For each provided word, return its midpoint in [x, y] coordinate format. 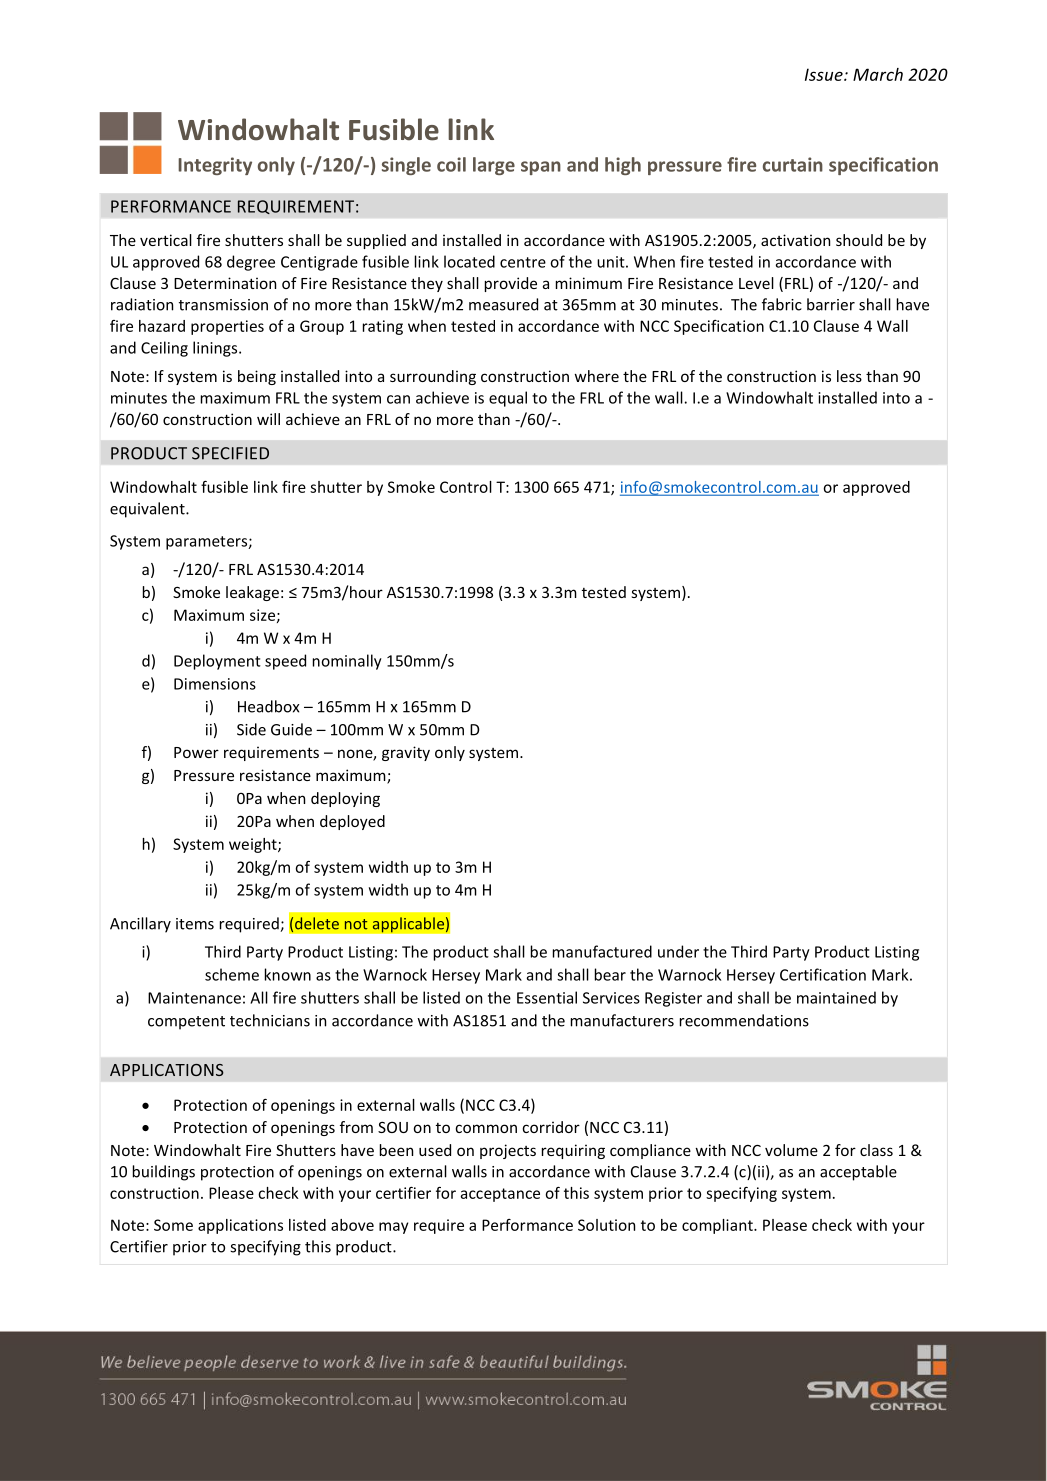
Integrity [215, 166]
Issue [825, 74]
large [494, 166]
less [849, 376]
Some [173, 1225]
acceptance [500, 1195]
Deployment [217, 662]
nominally [347, 662]
